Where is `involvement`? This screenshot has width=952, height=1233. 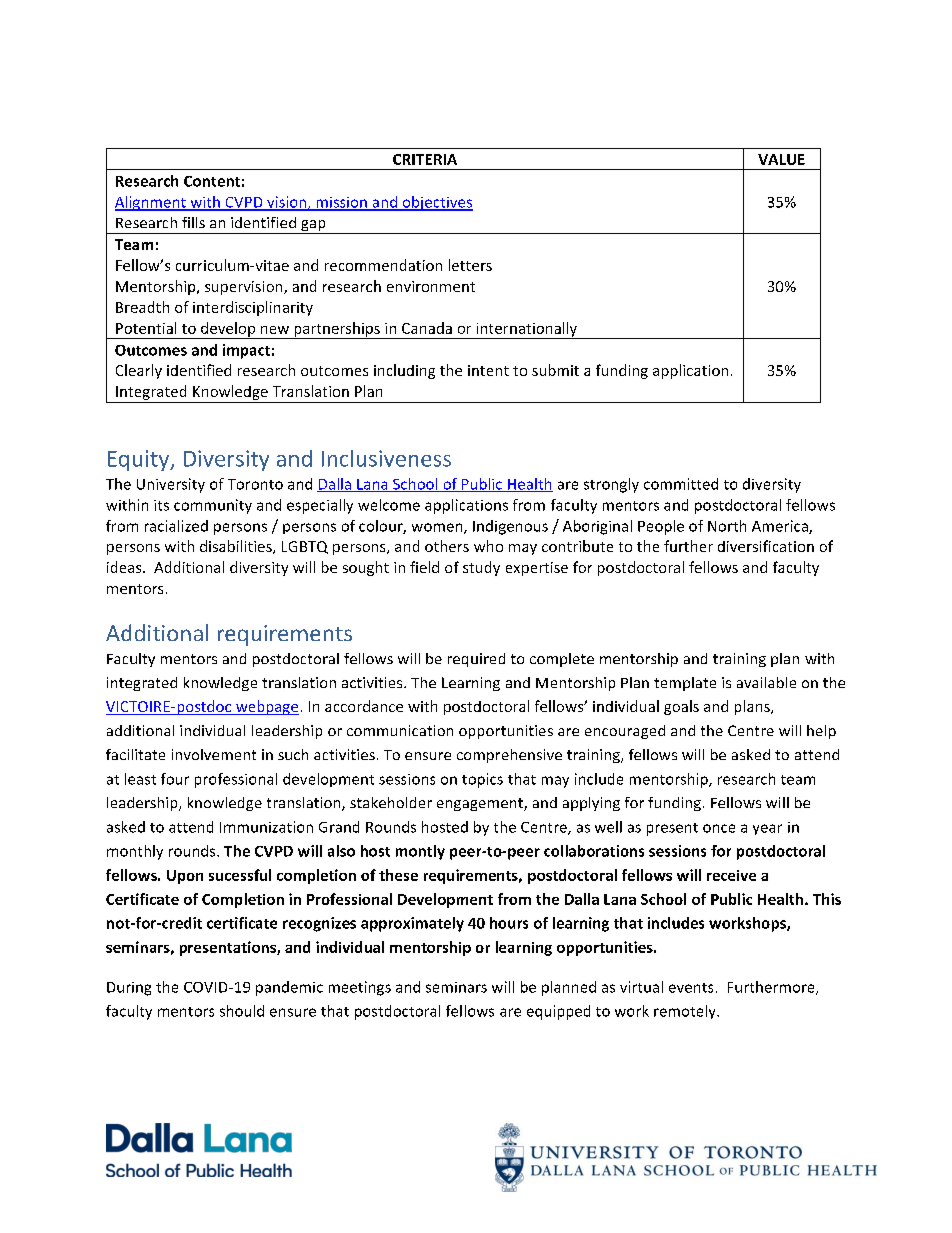
involvement is located at coordinates (214, 754).
